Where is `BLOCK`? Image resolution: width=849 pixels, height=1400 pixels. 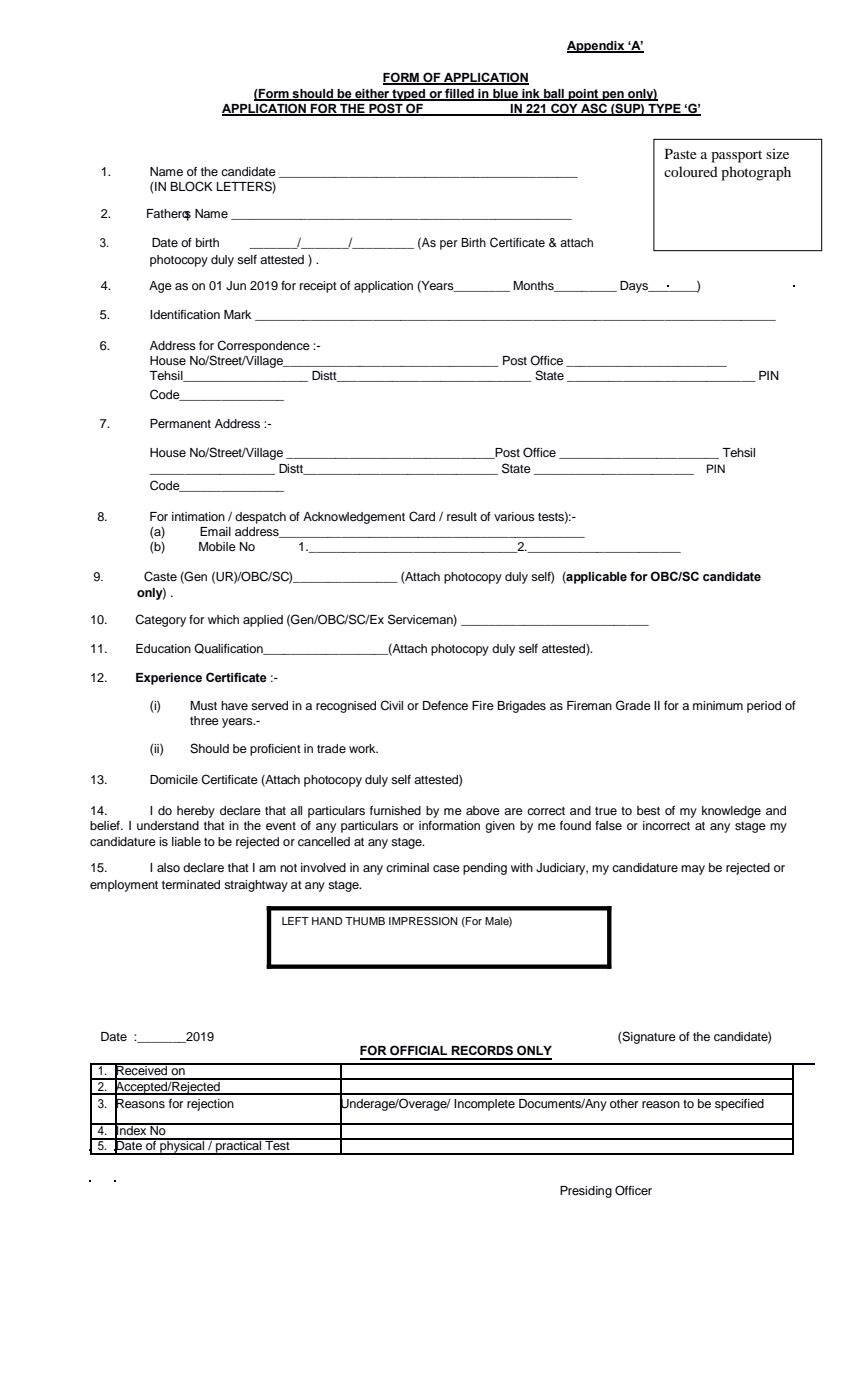
BLOCK is located at coordinates (191, 186).
